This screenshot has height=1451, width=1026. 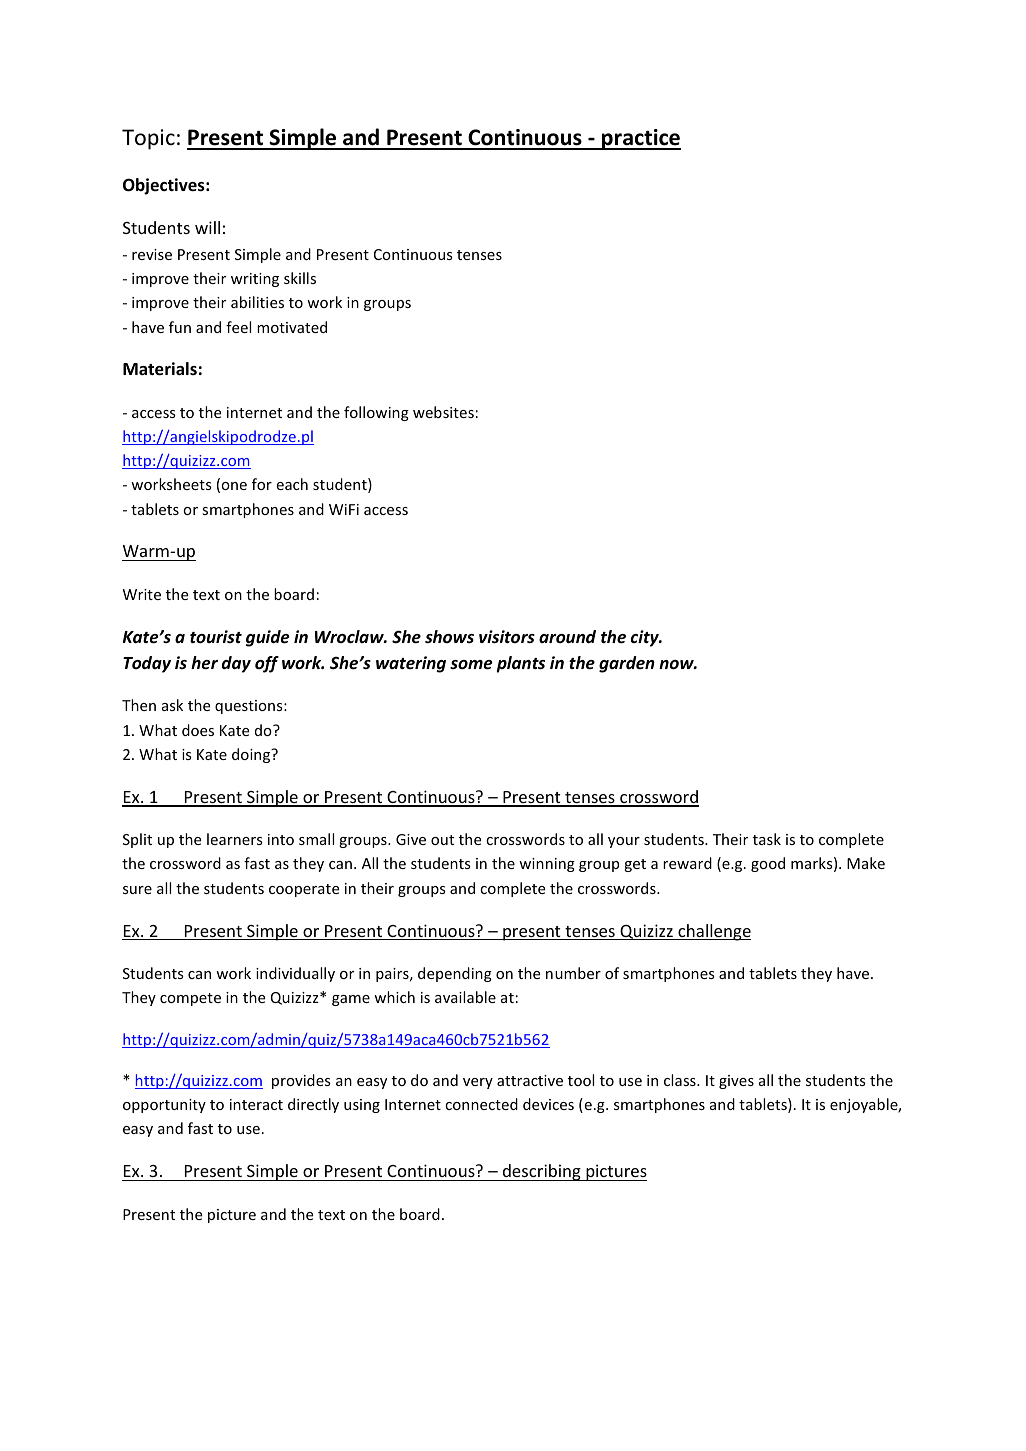 What do you see at coordinates (207, 227) in the screenshot?
I see `will` at bounding box center [207, 227].
